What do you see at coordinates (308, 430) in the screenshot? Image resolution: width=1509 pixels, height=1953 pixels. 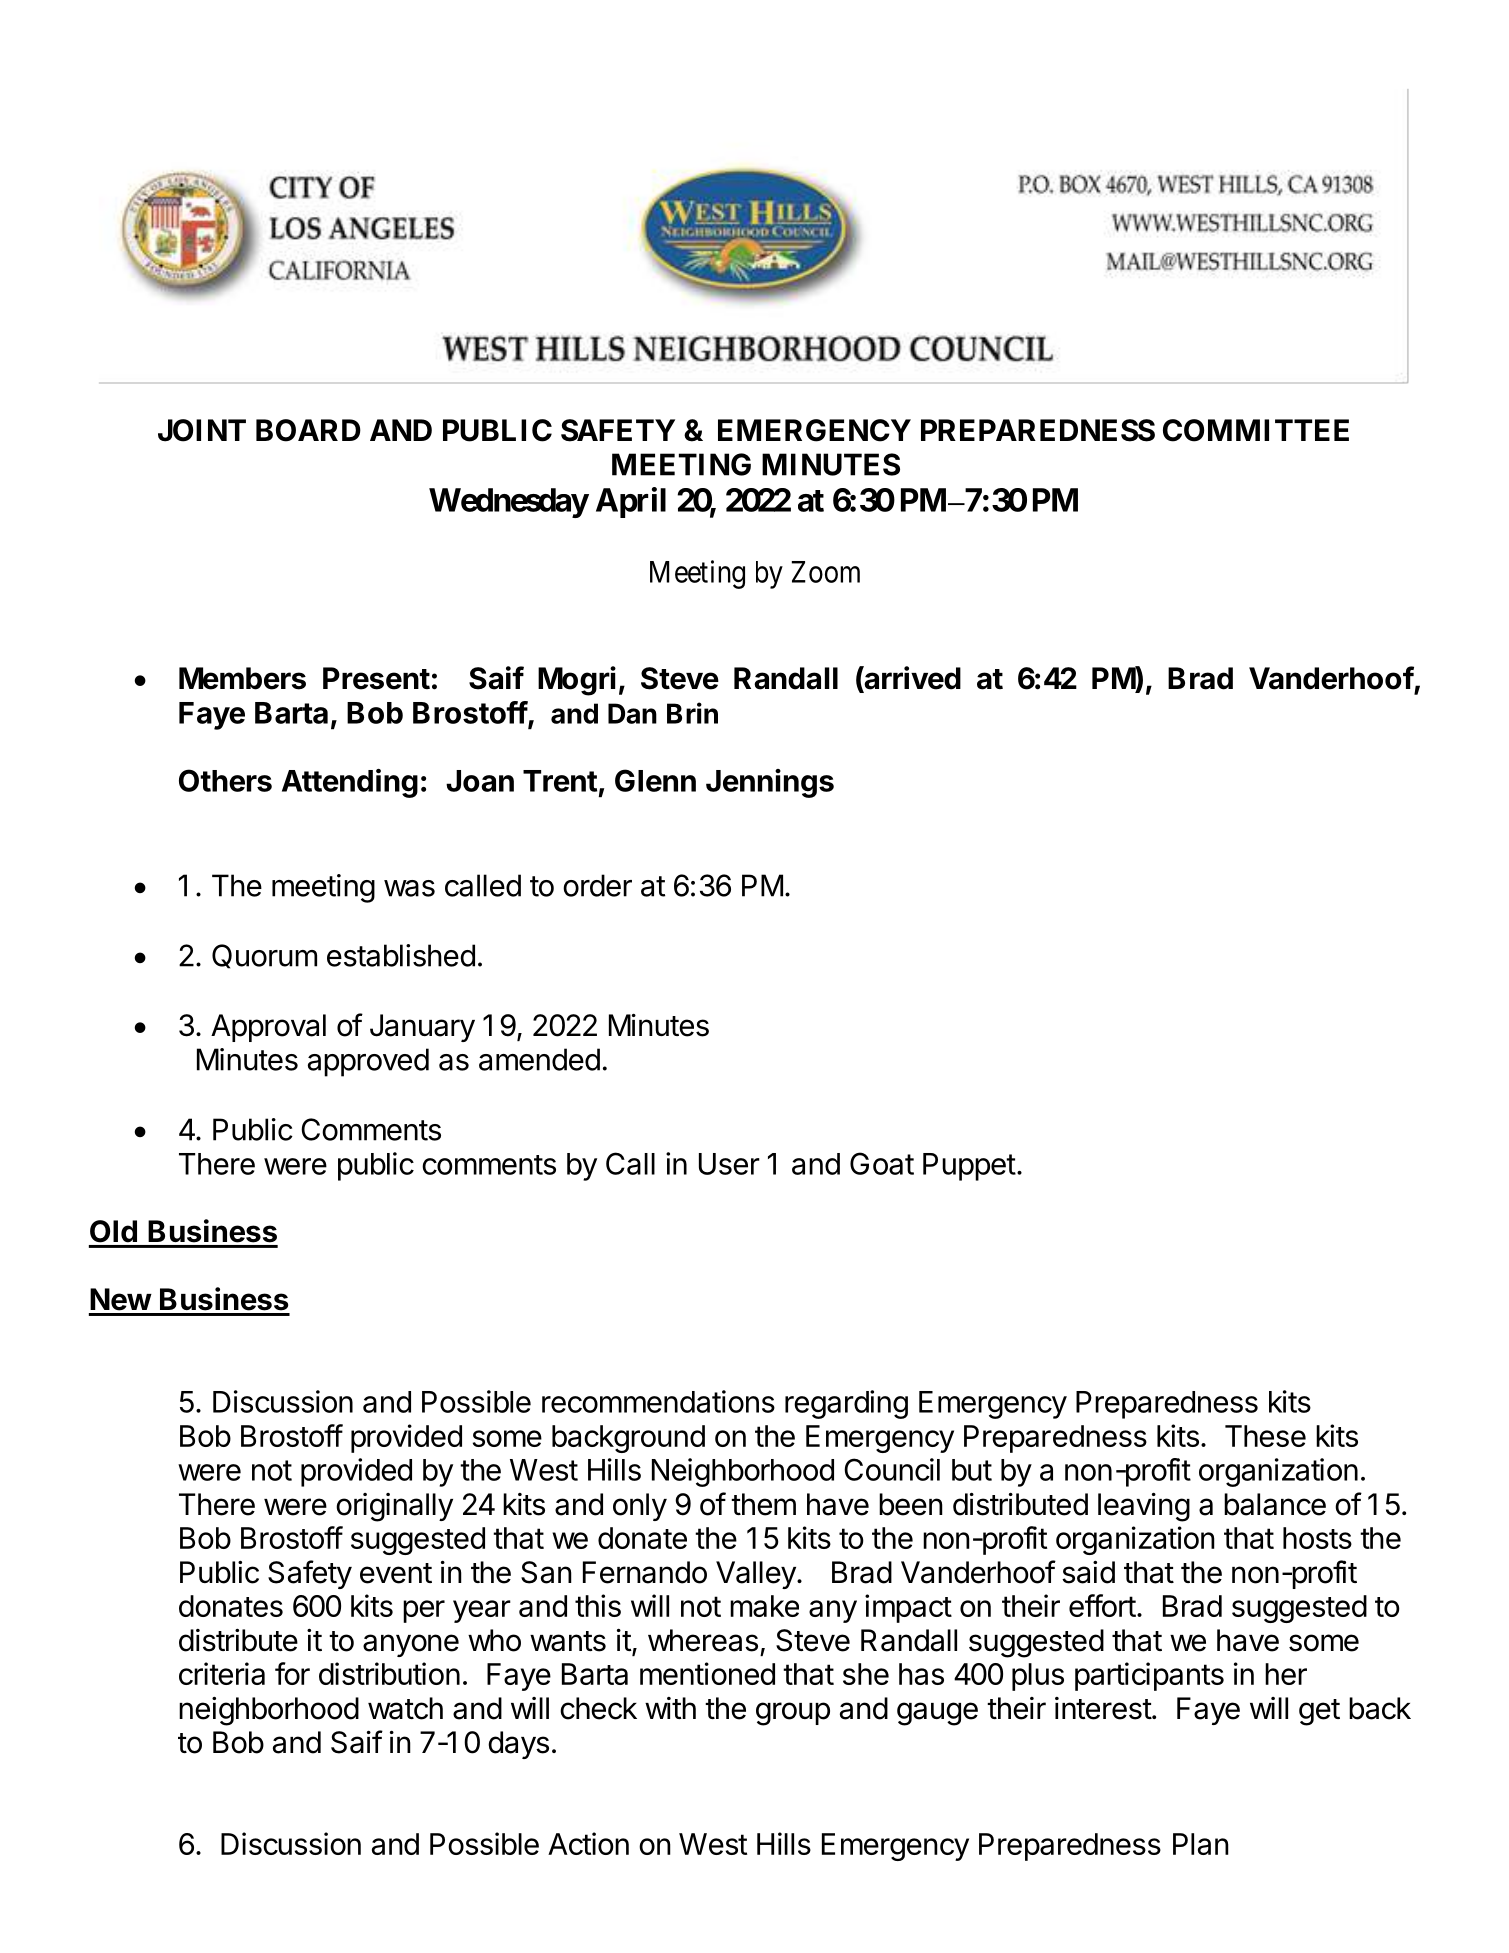 I see `BOARD` at bounding box center [308, 430].
